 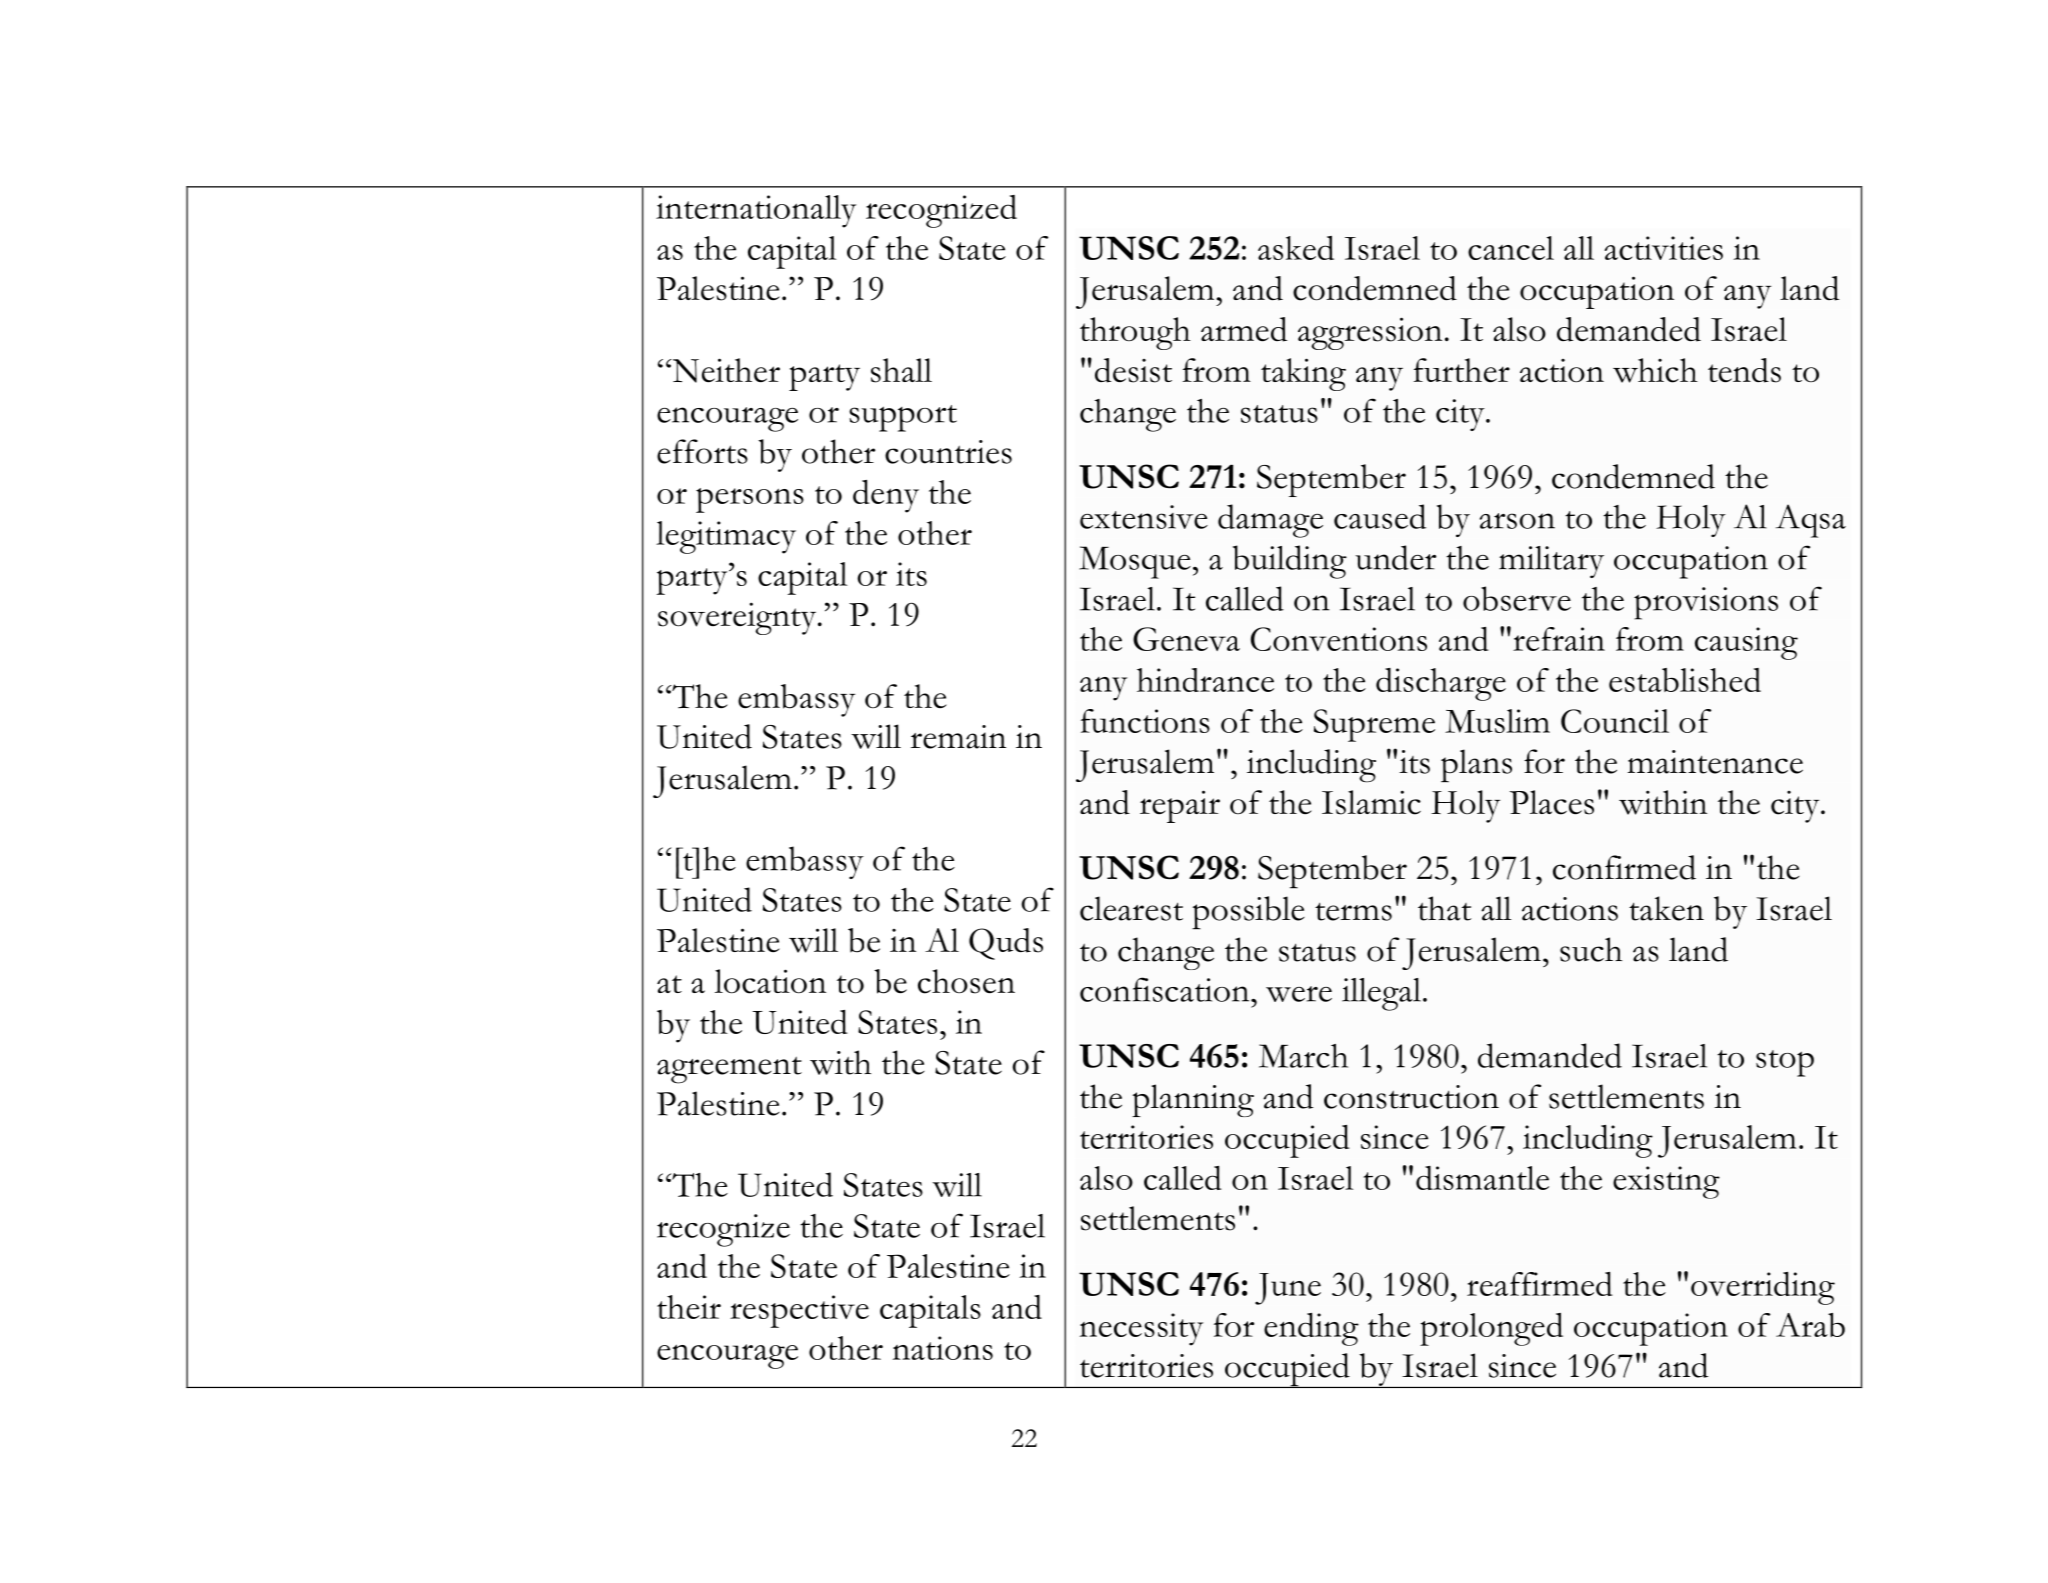 What do you see at coordinates (1296, 248) in the document?
I see `asked` at bounding box center [1296, 248].
